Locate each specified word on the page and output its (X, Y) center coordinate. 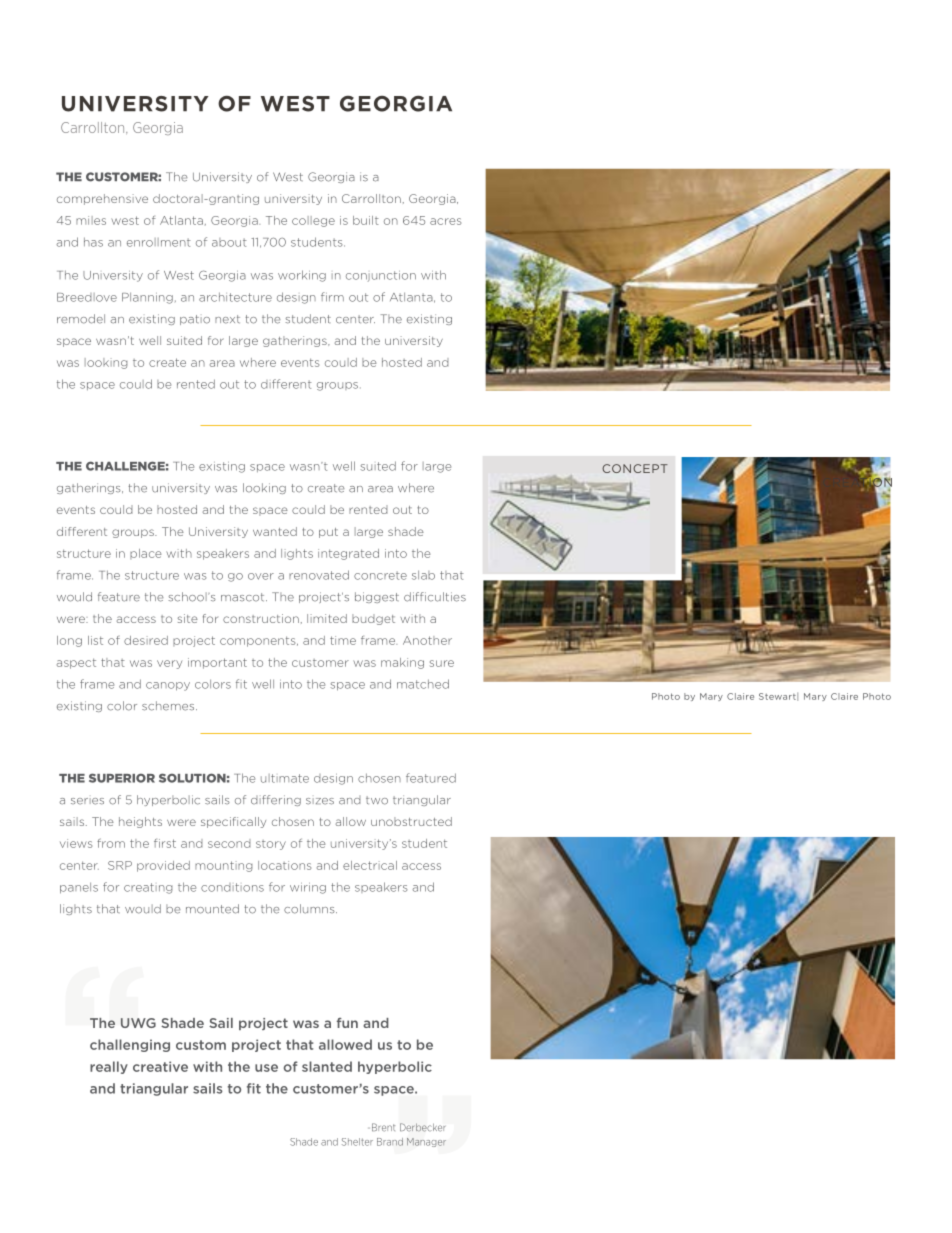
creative (160, 1066)
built (366, 220)
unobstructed (411, 821)
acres (445, 221)
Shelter (357, 1142)
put (328, 533)
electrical (370, 865)
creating (148, 888)
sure (442, 663)
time (343, 640)
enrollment (159, 242)
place (146, 554)
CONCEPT (635, 468)
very (169, 664)
